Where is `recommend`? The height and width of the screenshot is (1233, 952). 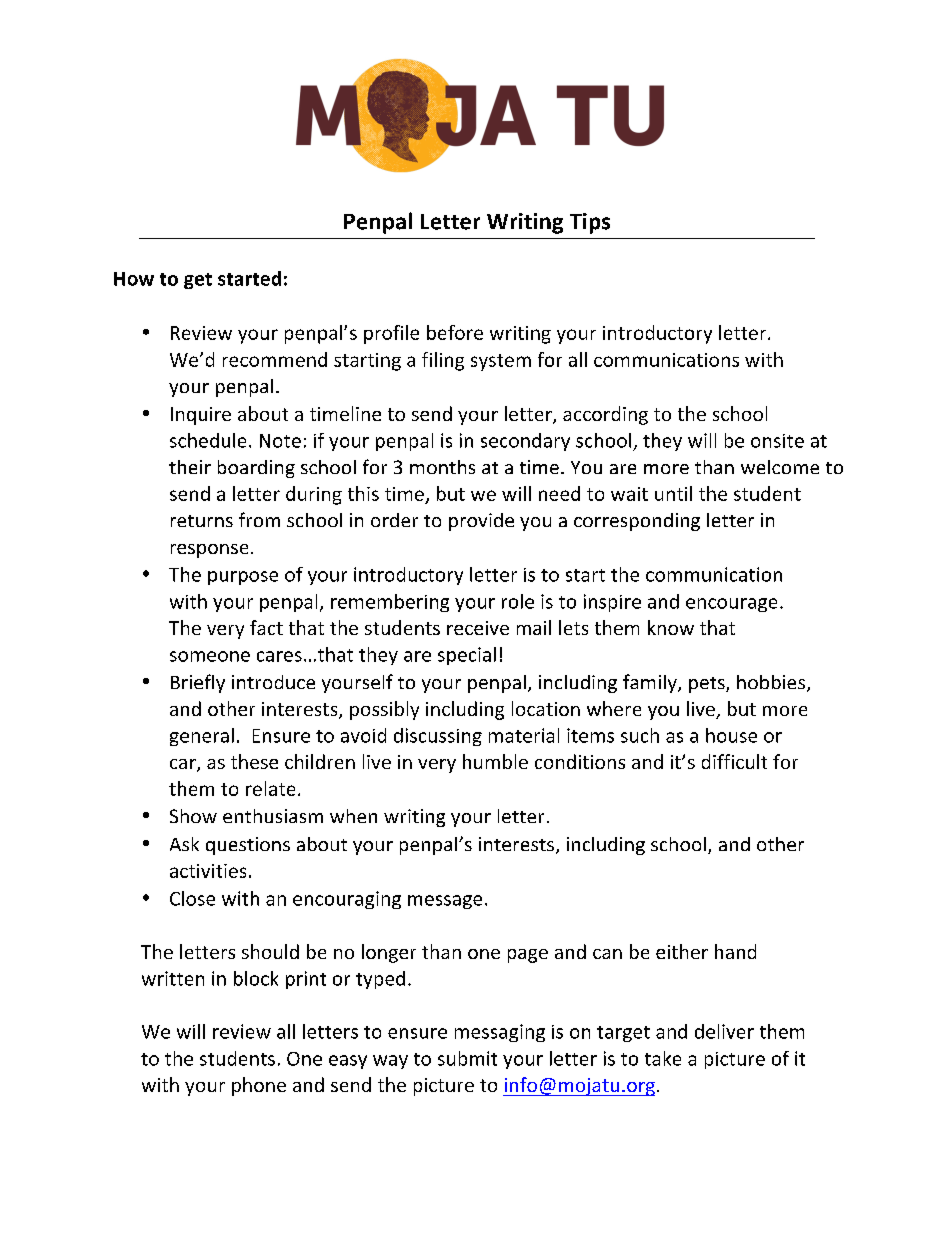 recommend is located at coordinates (275, 359).
